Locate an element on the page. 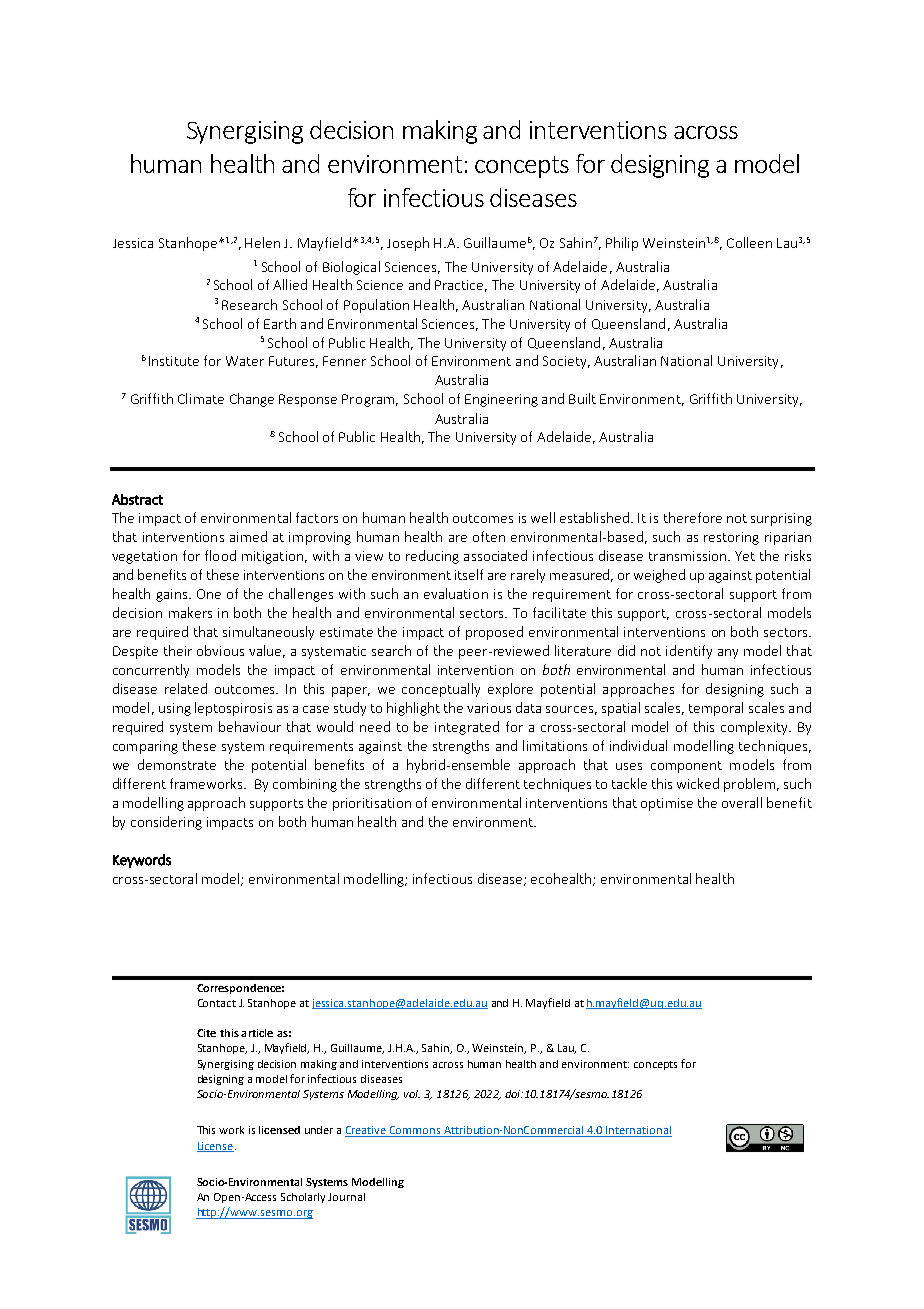 The height and width of the document is (1309, 924). Joseph is located at coordinates (408, 244).
